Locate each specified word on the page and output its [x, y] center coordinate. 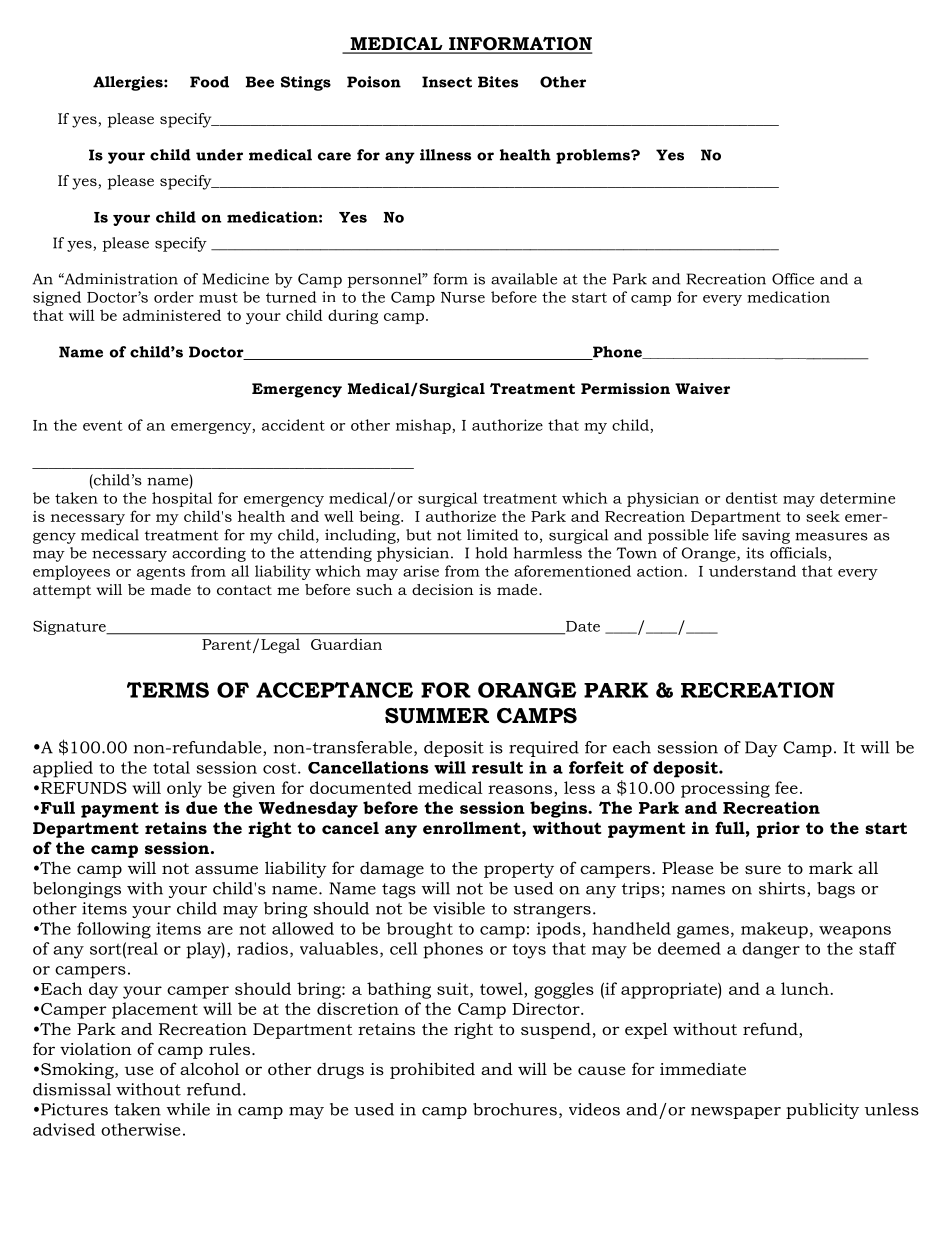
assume [226, 869]
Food [209, 82]
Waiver [702, 388]
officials [799, 554]
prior [778, 830]
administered [172, 315]
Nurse [463, 297]
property [519, 870]
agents [161, 573]
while [188, 1109]
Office [793, 279]
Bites [498, 82]
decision [443, 589]
